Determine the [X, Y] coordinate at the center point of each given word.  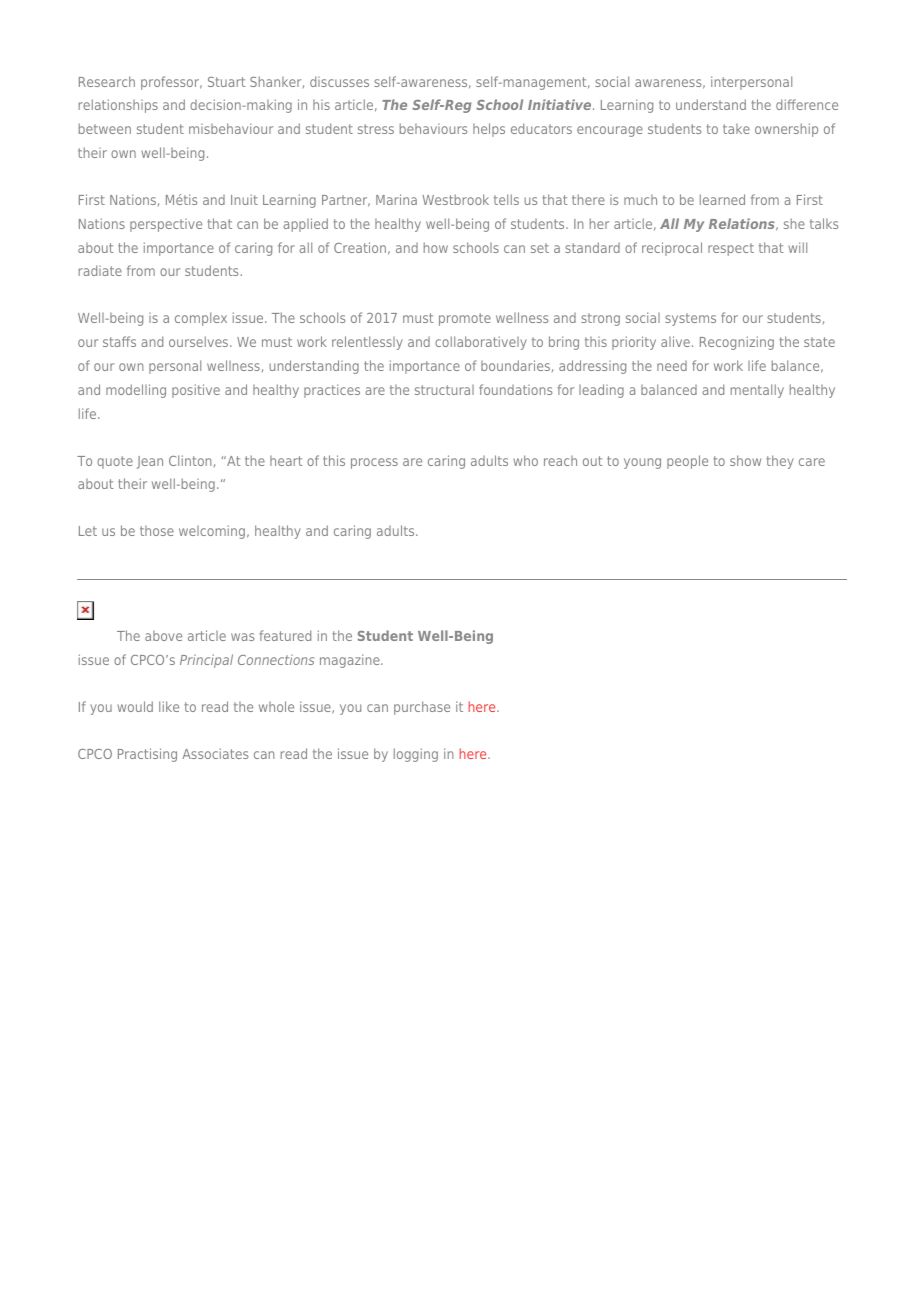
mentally [757, 391]
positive [196, 391]
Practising [147, 755]
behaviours [433, 128]
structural [444, 390]
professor [171, 83]
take [736, 129]
